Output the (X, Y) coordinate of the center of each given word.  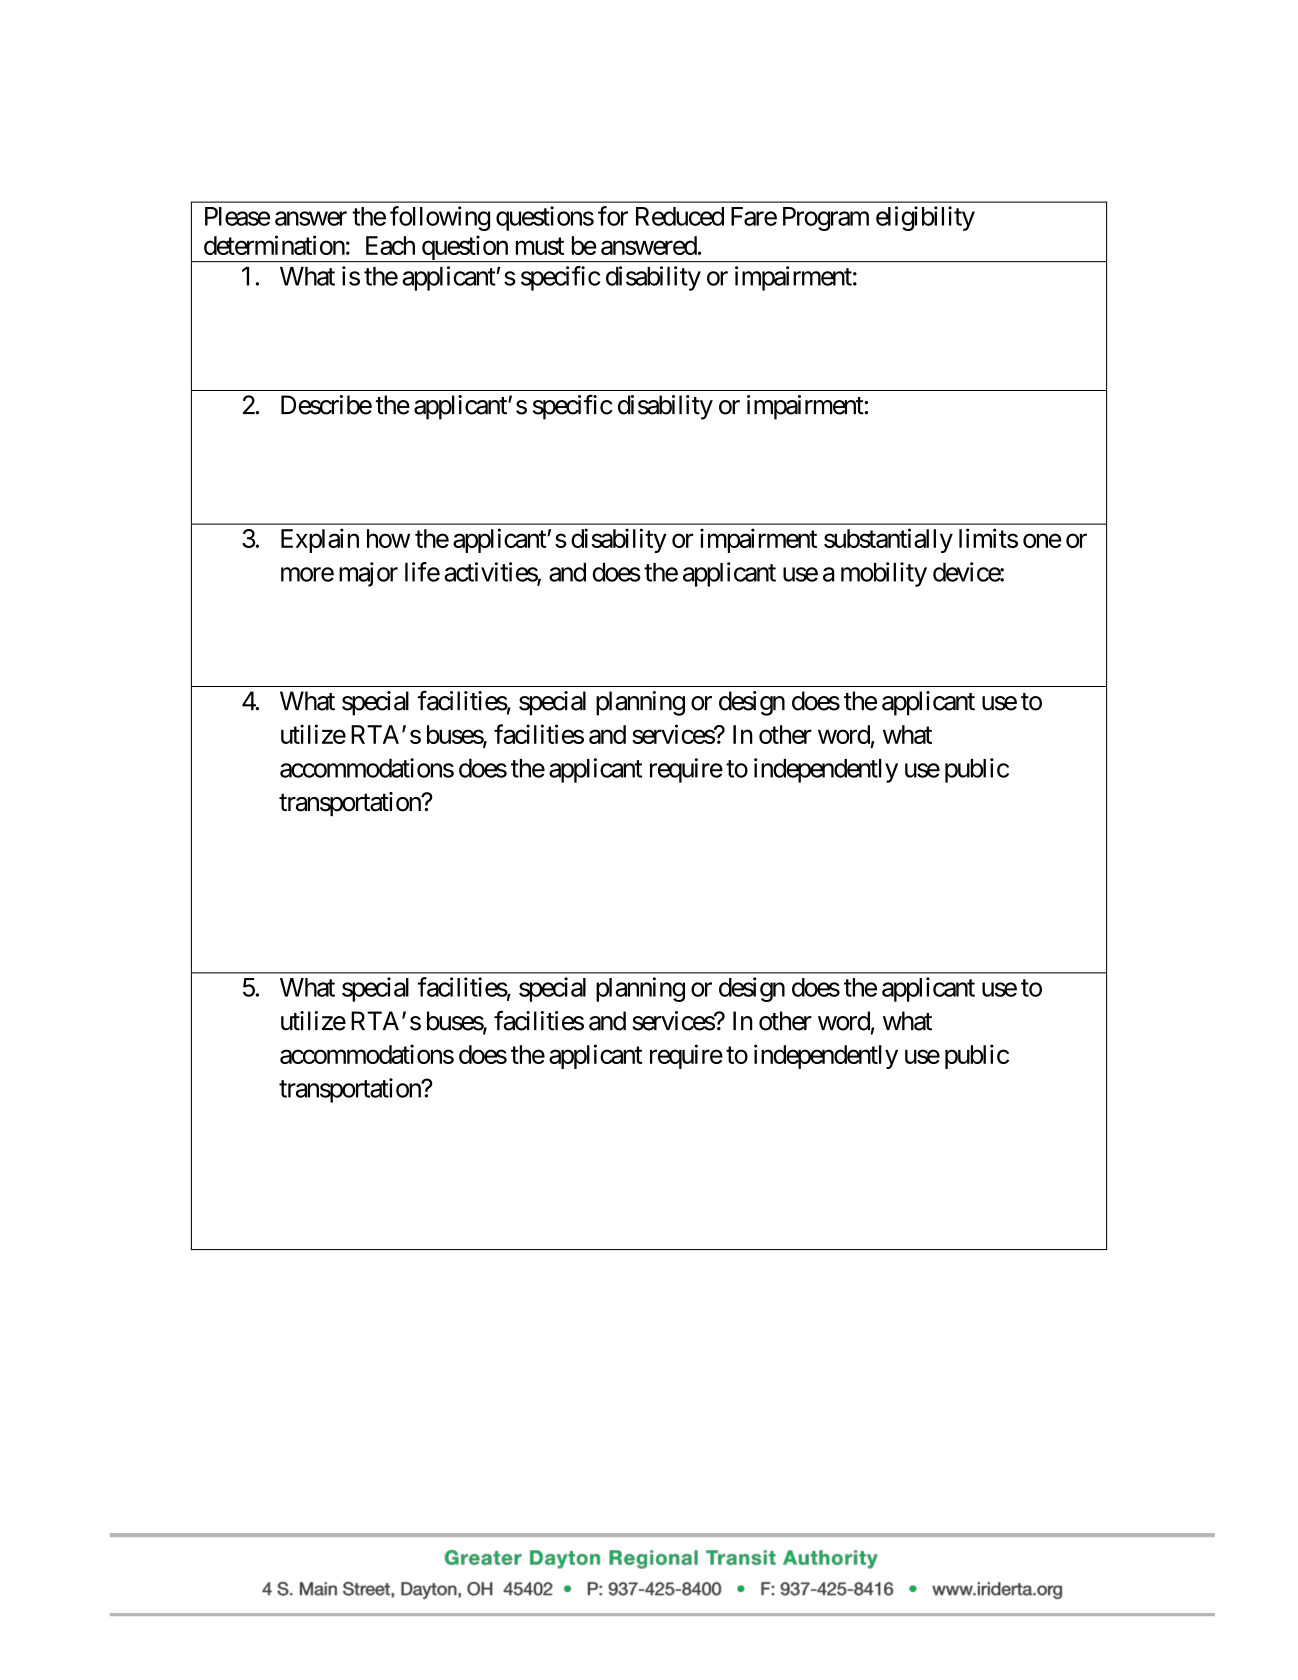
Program (826, 219)
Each (390, 245)
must (540, 246)
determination (274, 245)
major (368, 574)
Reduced (680, 216)
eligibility (925, 218)
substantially (888, 540)
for (613, 216)
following (440, 218)
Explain (320, 540)
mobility (884, 574)
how (388, 538)
